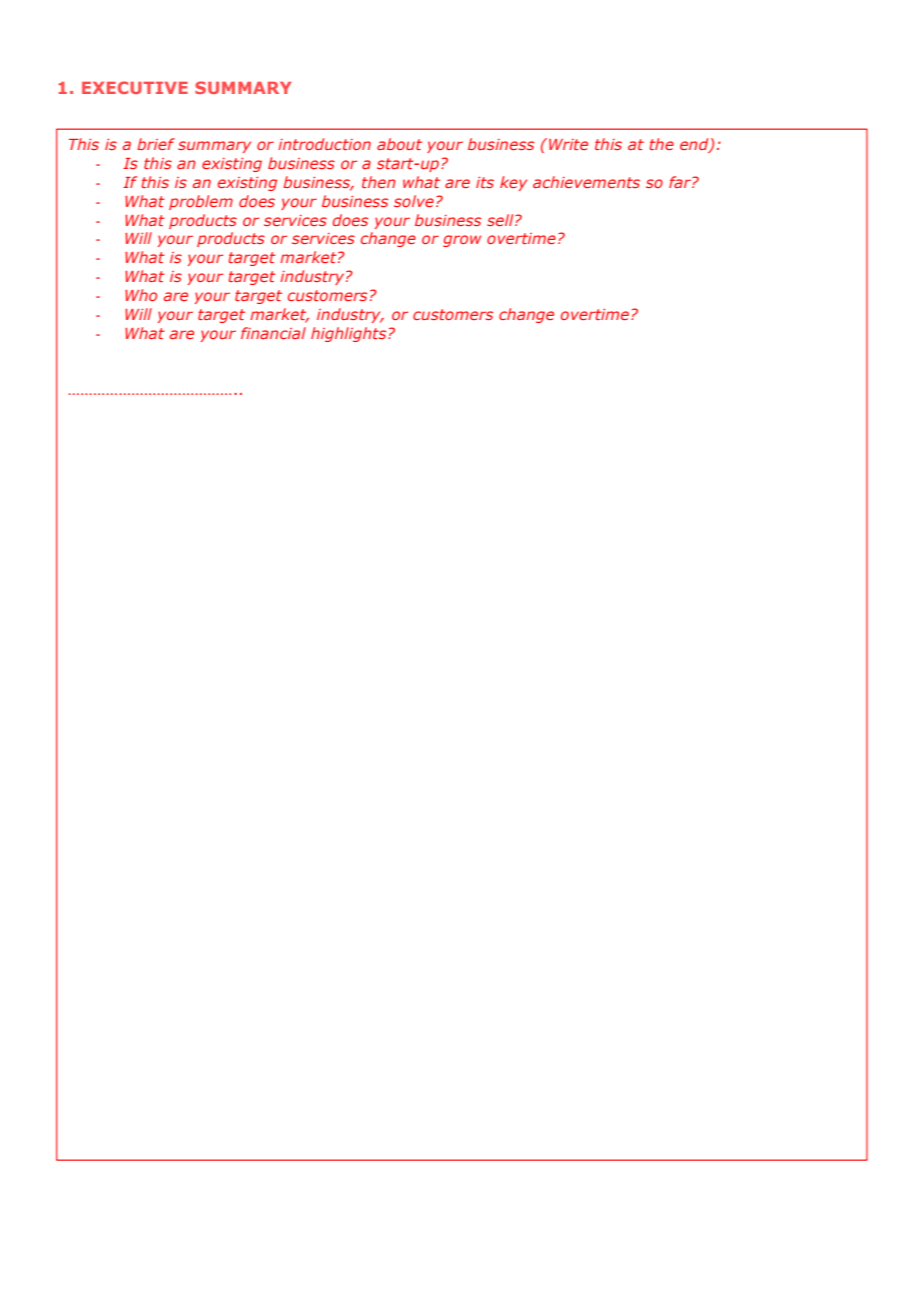 This screenshot has width=924, height=1308. What do you see at coordinates (273, 333) in the screenshot?
I see `financial` at bounding box center [273, 333].
